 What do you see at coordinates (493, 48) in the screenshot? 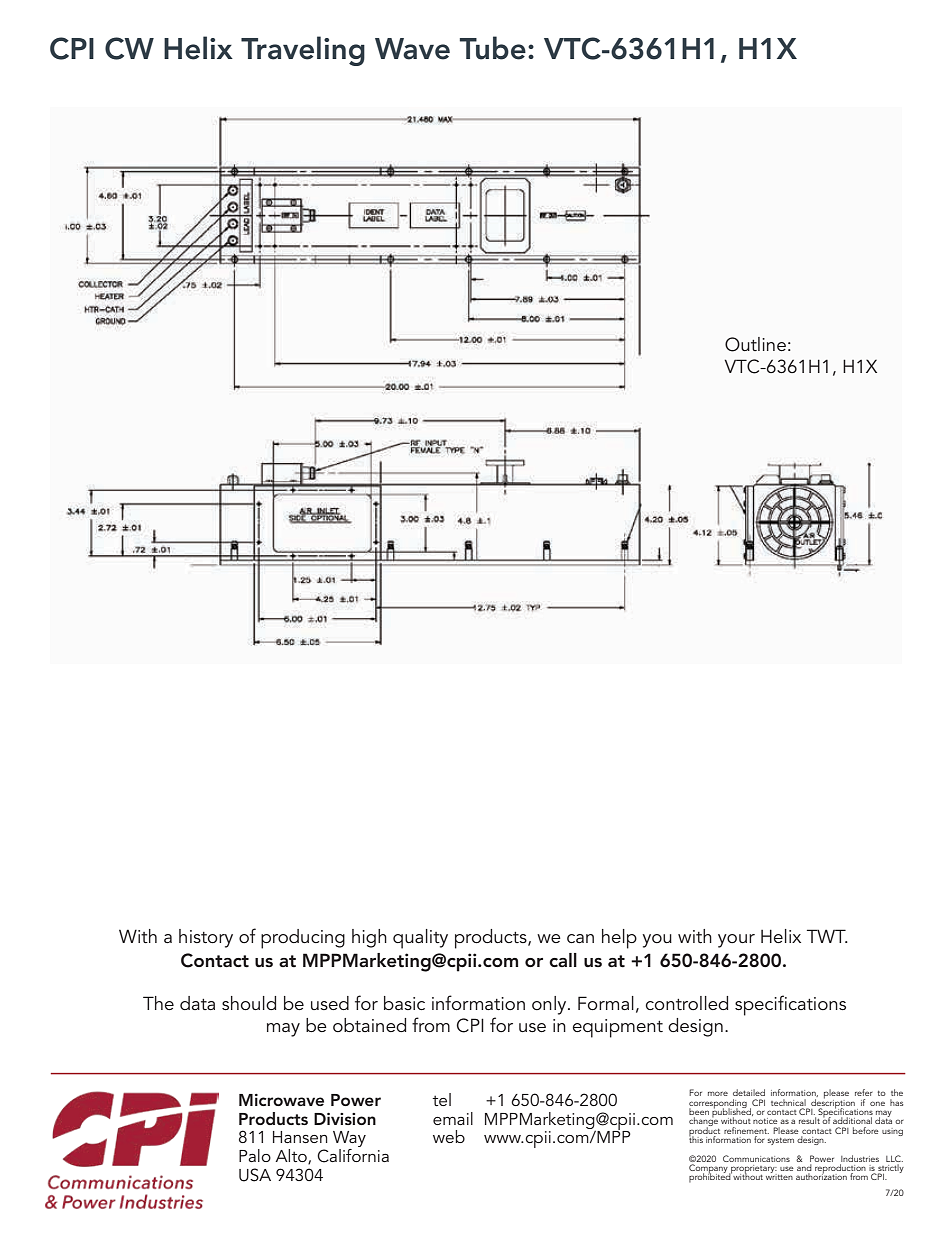
I see `Tube` at bounding box center [493, 48].
